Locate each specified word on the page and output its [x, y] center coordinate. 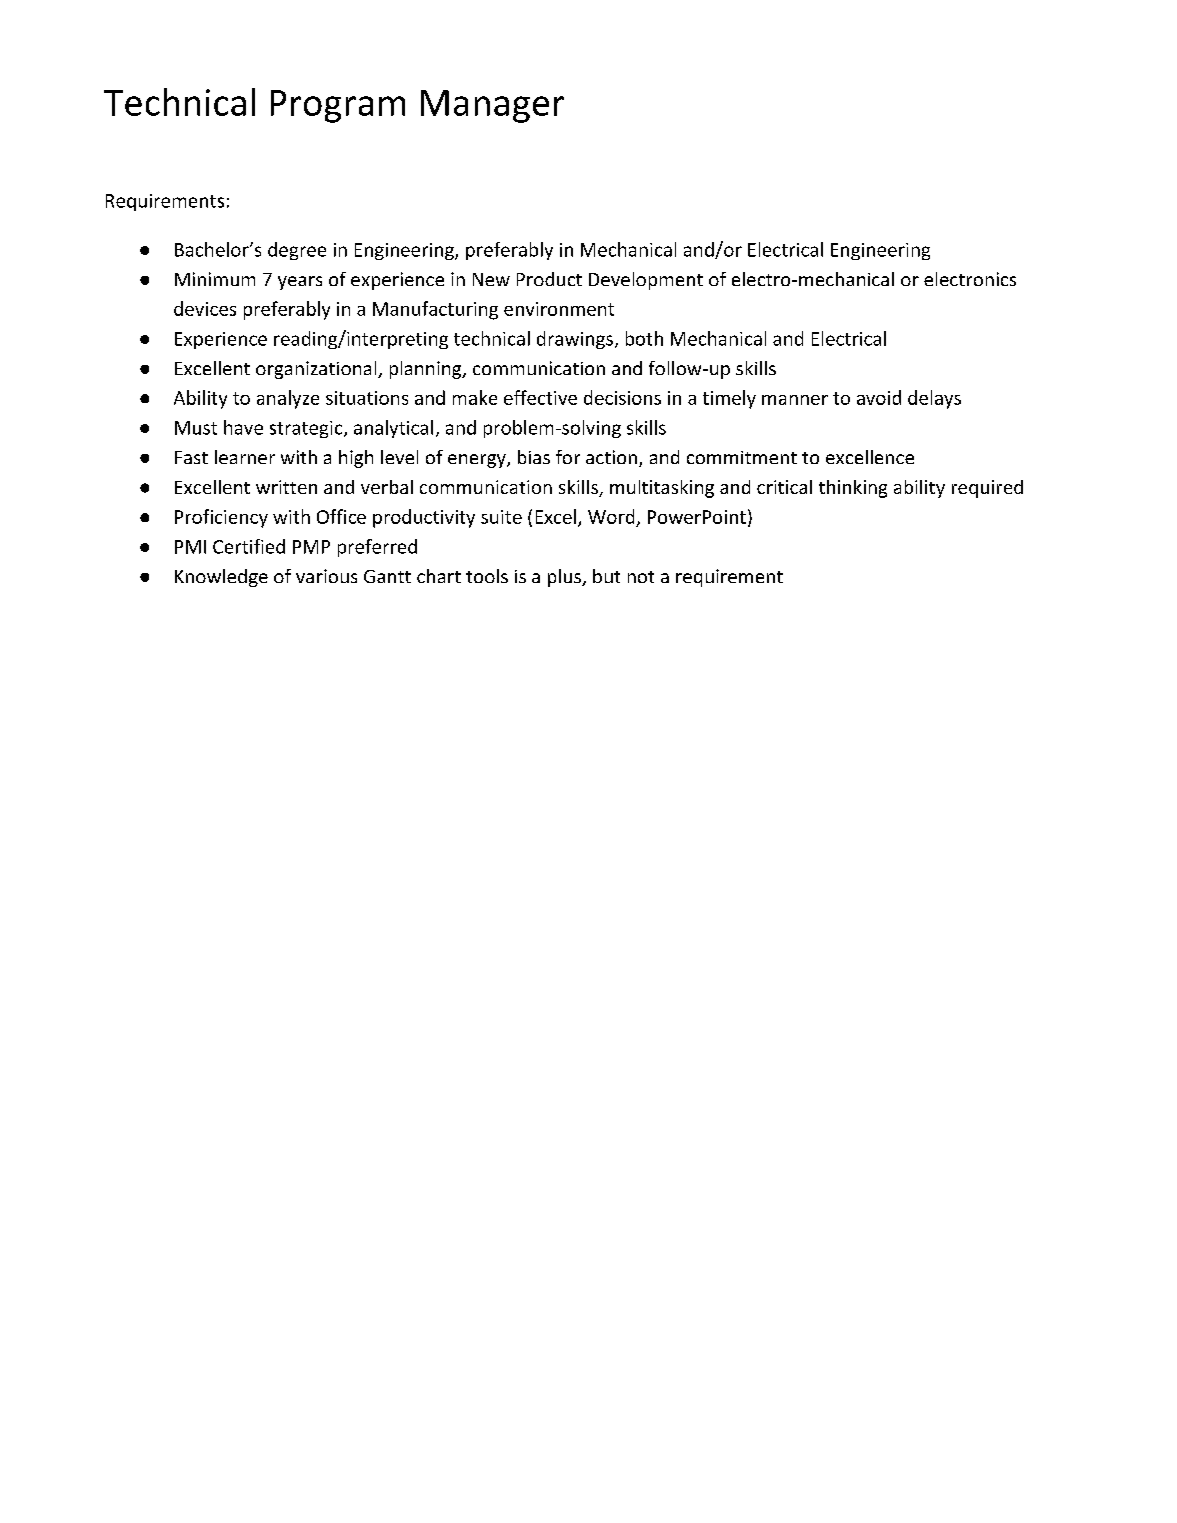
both [644, 338]
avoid [879, 397]
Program [338, 106]
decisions [622, 397]
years [300, 283]
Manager [492, 106]
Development [646, 281]
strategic [307, 429]
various [326, 576]
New [491, 279]
